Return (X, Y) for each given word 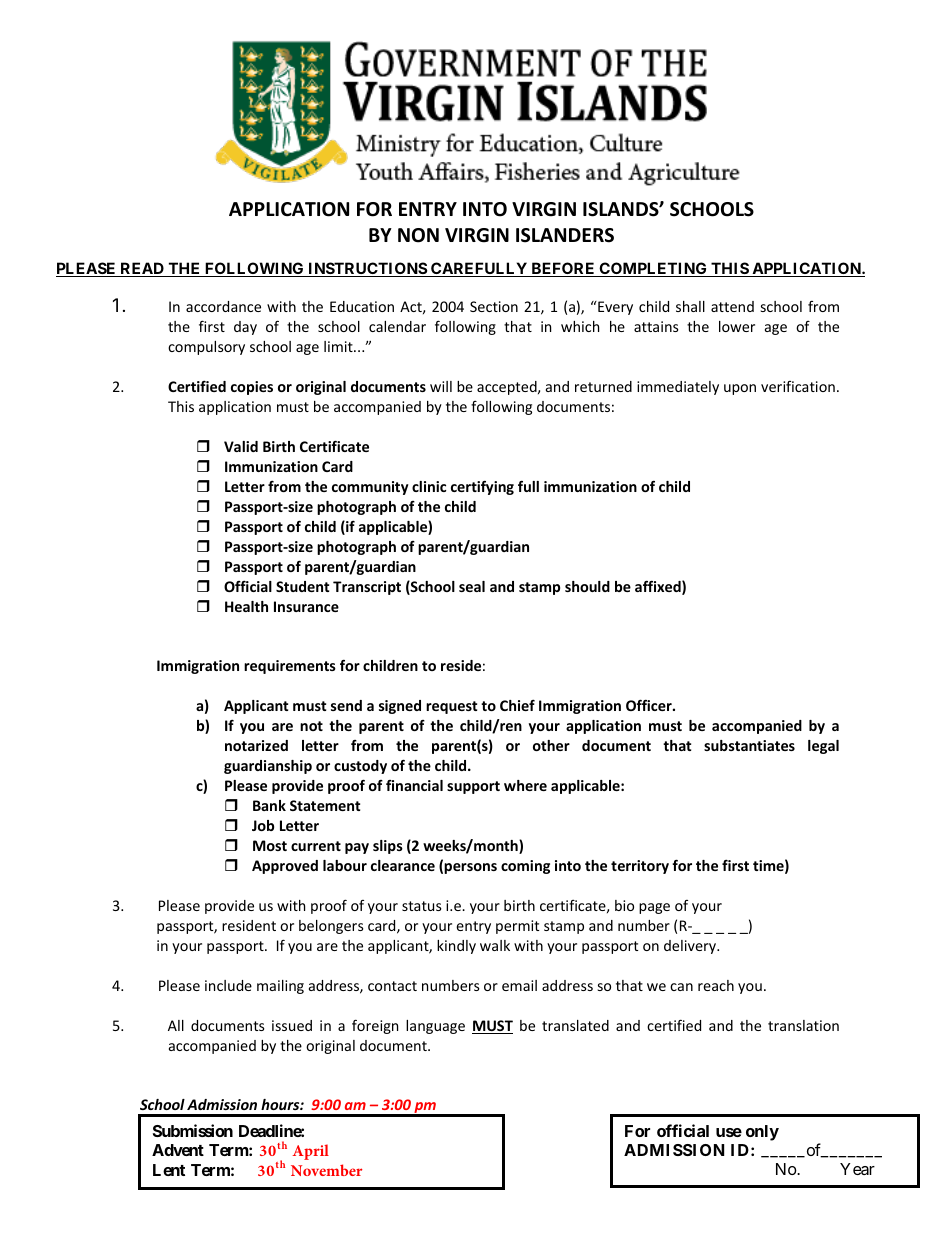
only (762, 1133)
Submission (193, 1130)
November (326, 1170)
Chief (517, 705)
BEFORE (563, 269)
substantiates (749, 745)
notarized (256, 745)
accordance (223, 306)
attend (732, 306)
